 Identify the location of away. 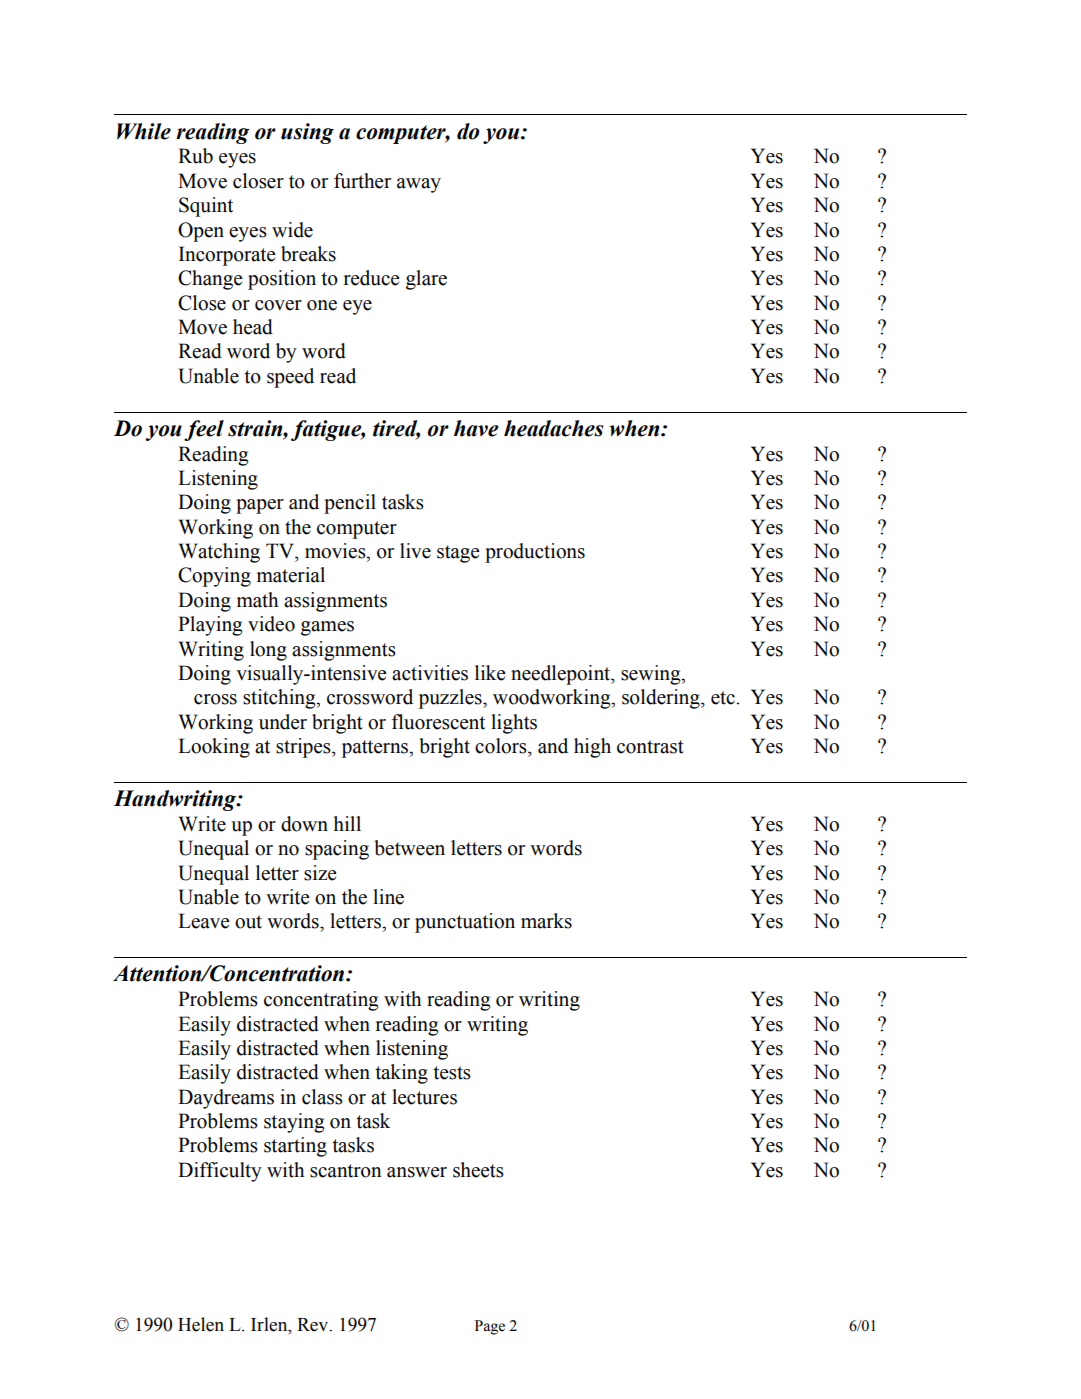
(419, 185).
